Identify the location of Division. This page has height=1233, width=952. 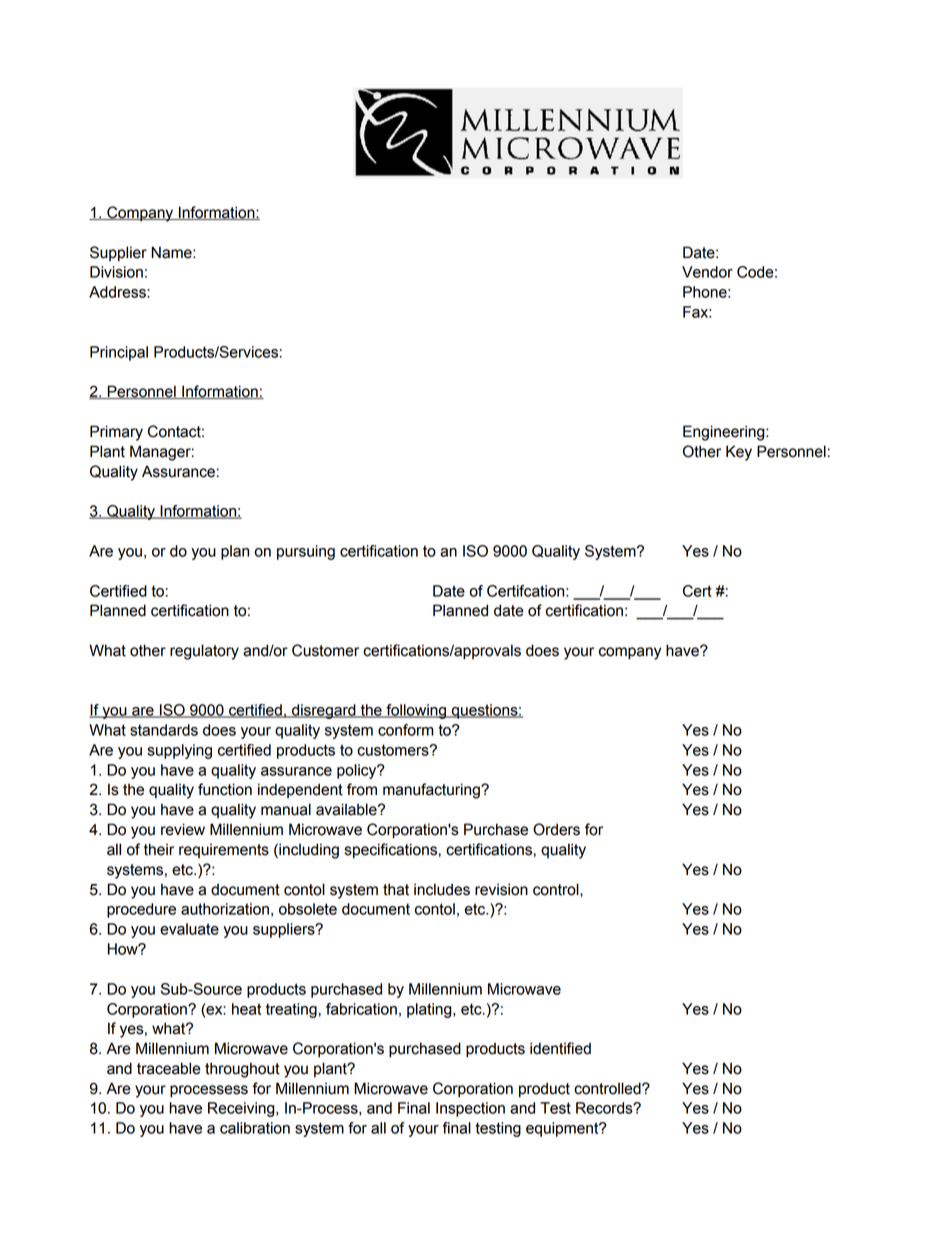
(116, 272).
